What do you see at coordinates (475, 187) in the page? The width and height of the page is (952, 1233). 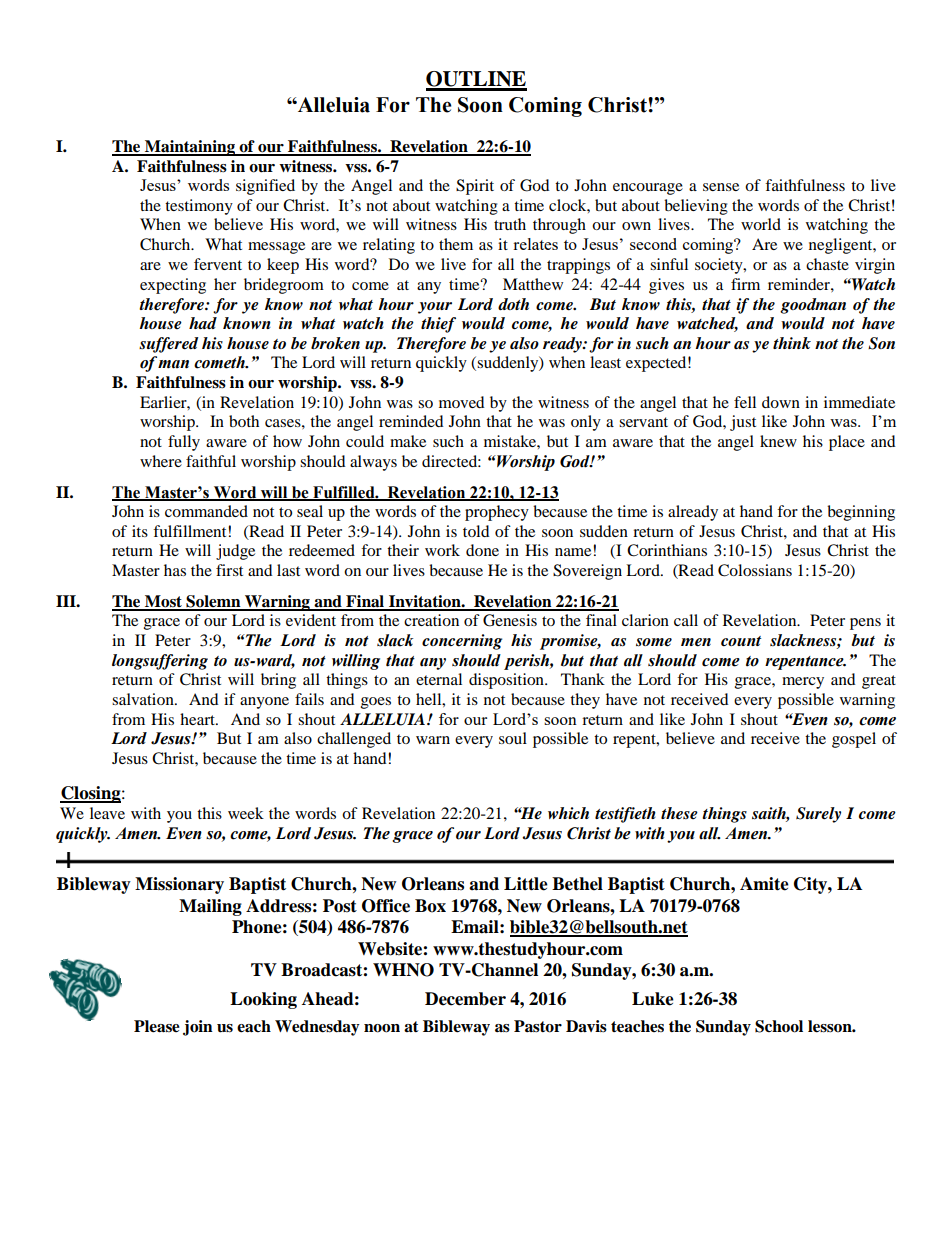 I see `Spirit` at bounding box center [475, 187].
